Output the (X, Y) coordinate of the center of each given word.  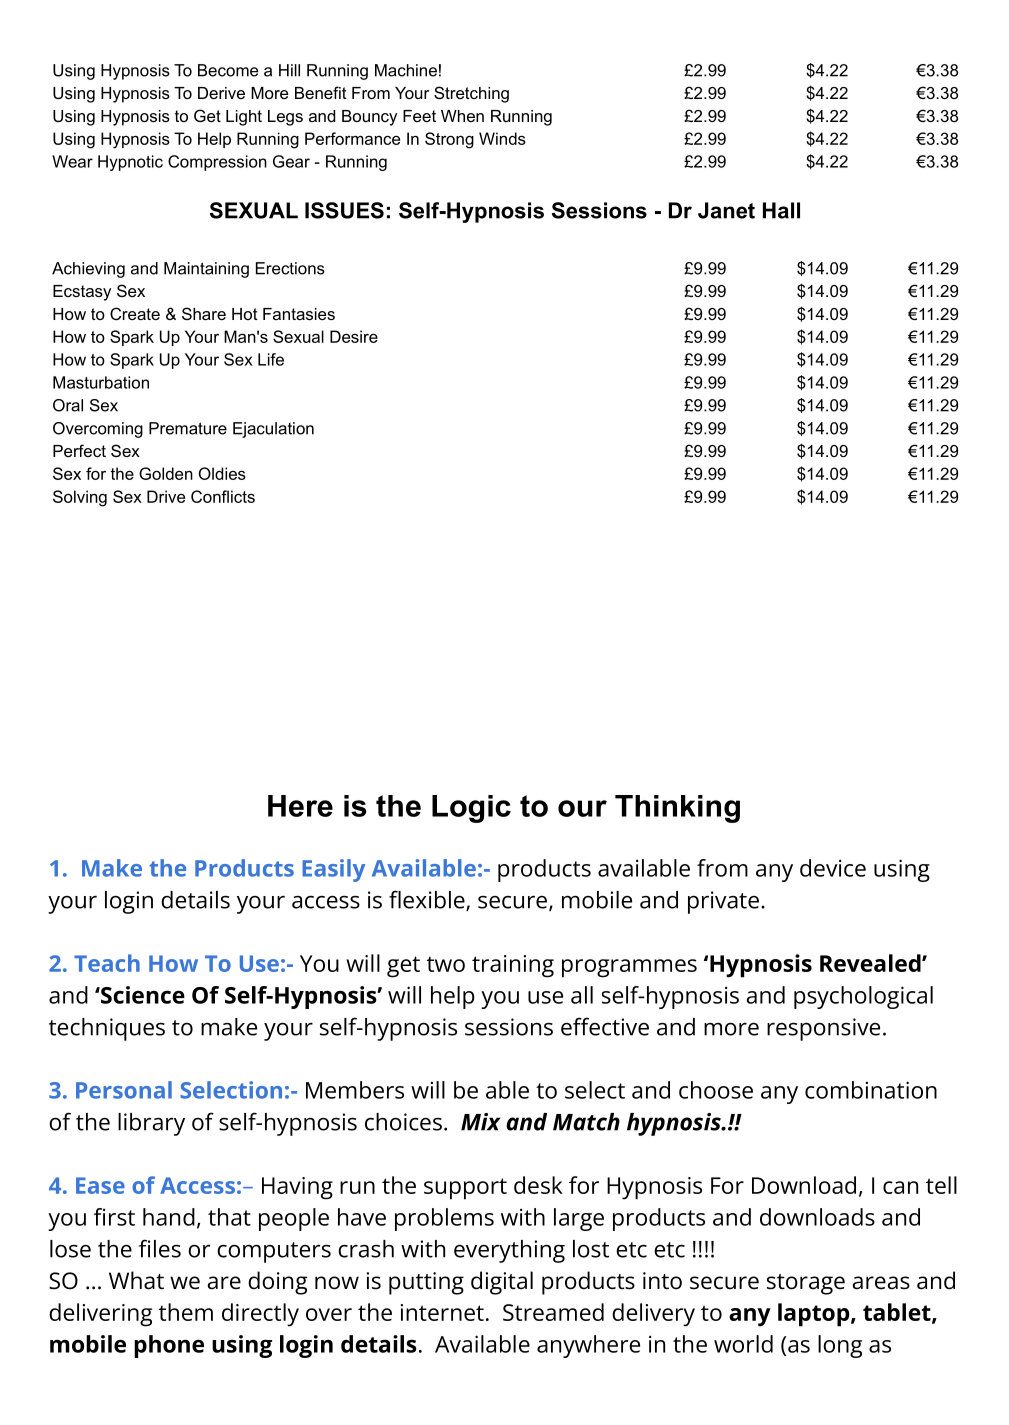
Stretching (471, 94)
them (186, 1312)
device (833, 868)
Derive (221, 93)
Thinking (677, 809)
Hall (781, 210)
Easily (333, 870)
